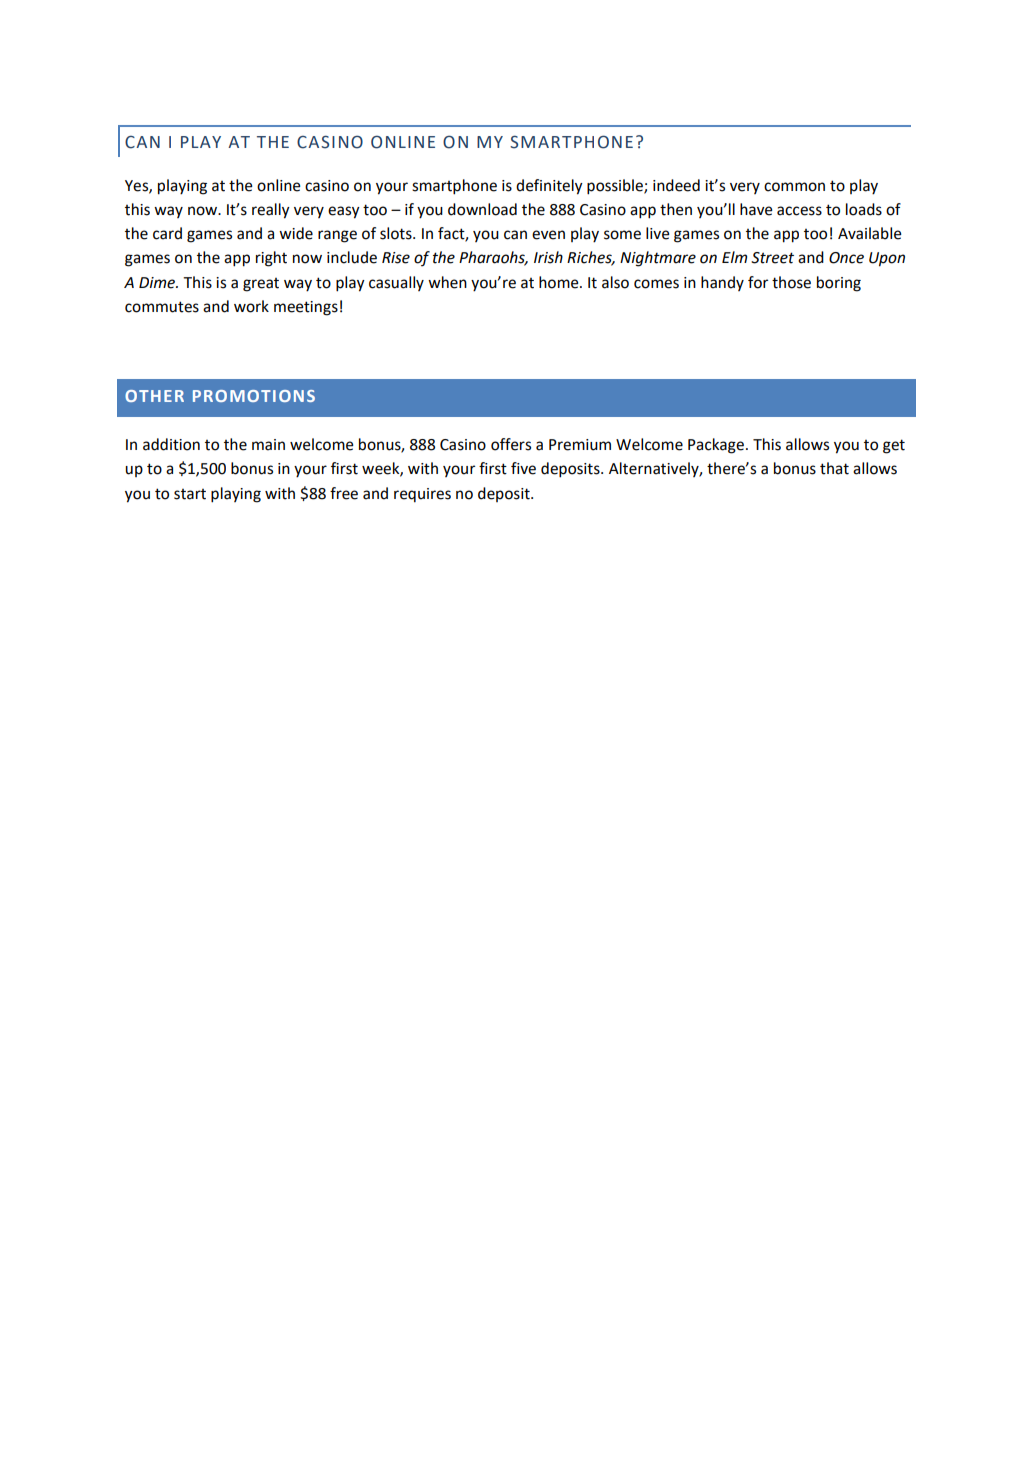 The height and width of the document is (1461, 1033). What do you see at coordinates (261, 285) in the document?
I see `great` at bounding box center [261, 285].
